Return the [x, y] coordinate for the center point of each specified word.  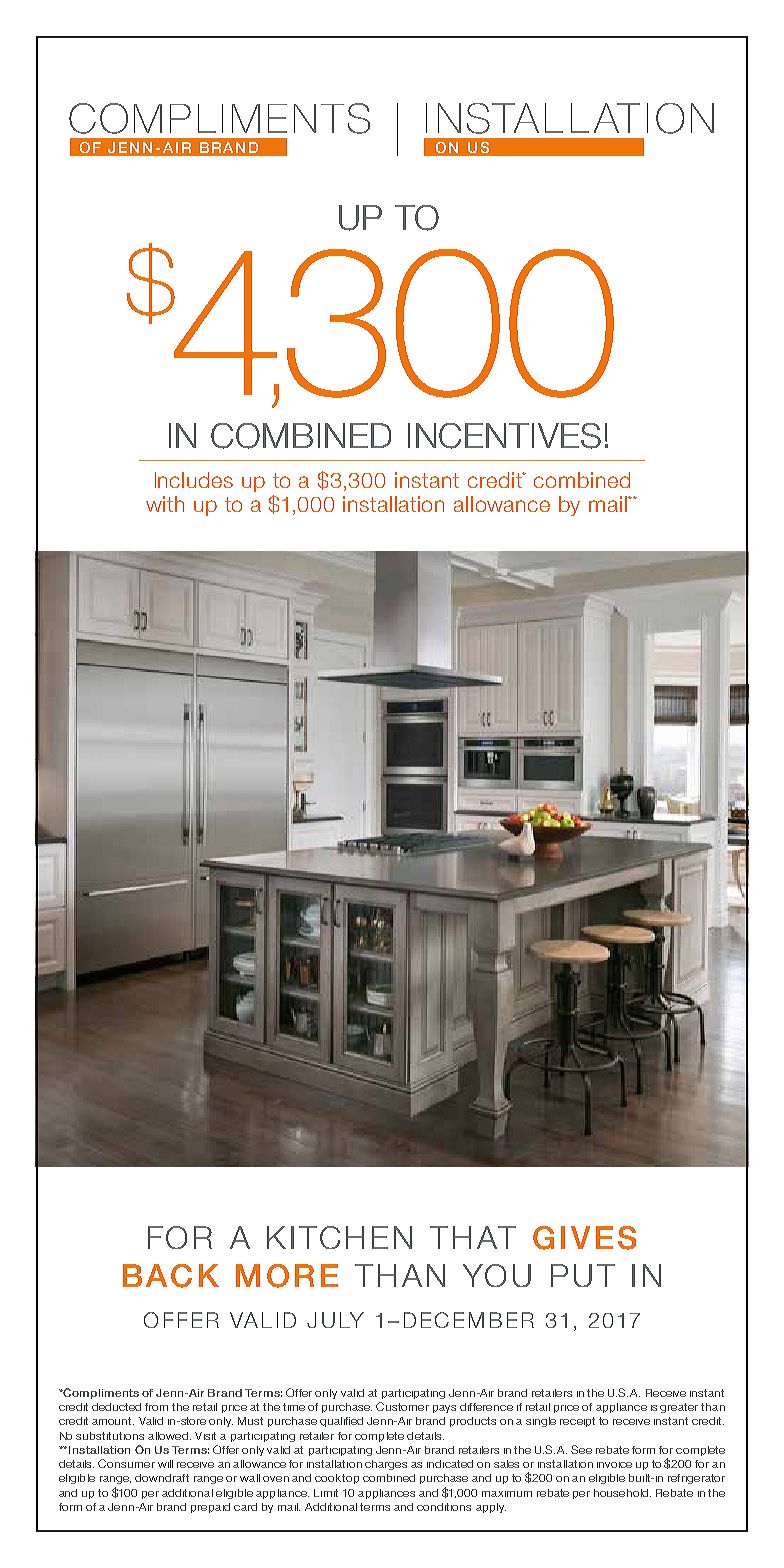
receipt [577, 1422]
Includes [194, 480]
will [165, 1464]
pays [444, 1409]
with [165, 504]
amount [113, 1421]
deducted [116, 1407]
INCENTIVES [504, 436]
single [541, 1422]
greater [679, 1408]
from [156, 1407]
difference [486, 1407]
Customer [402, 1406]
